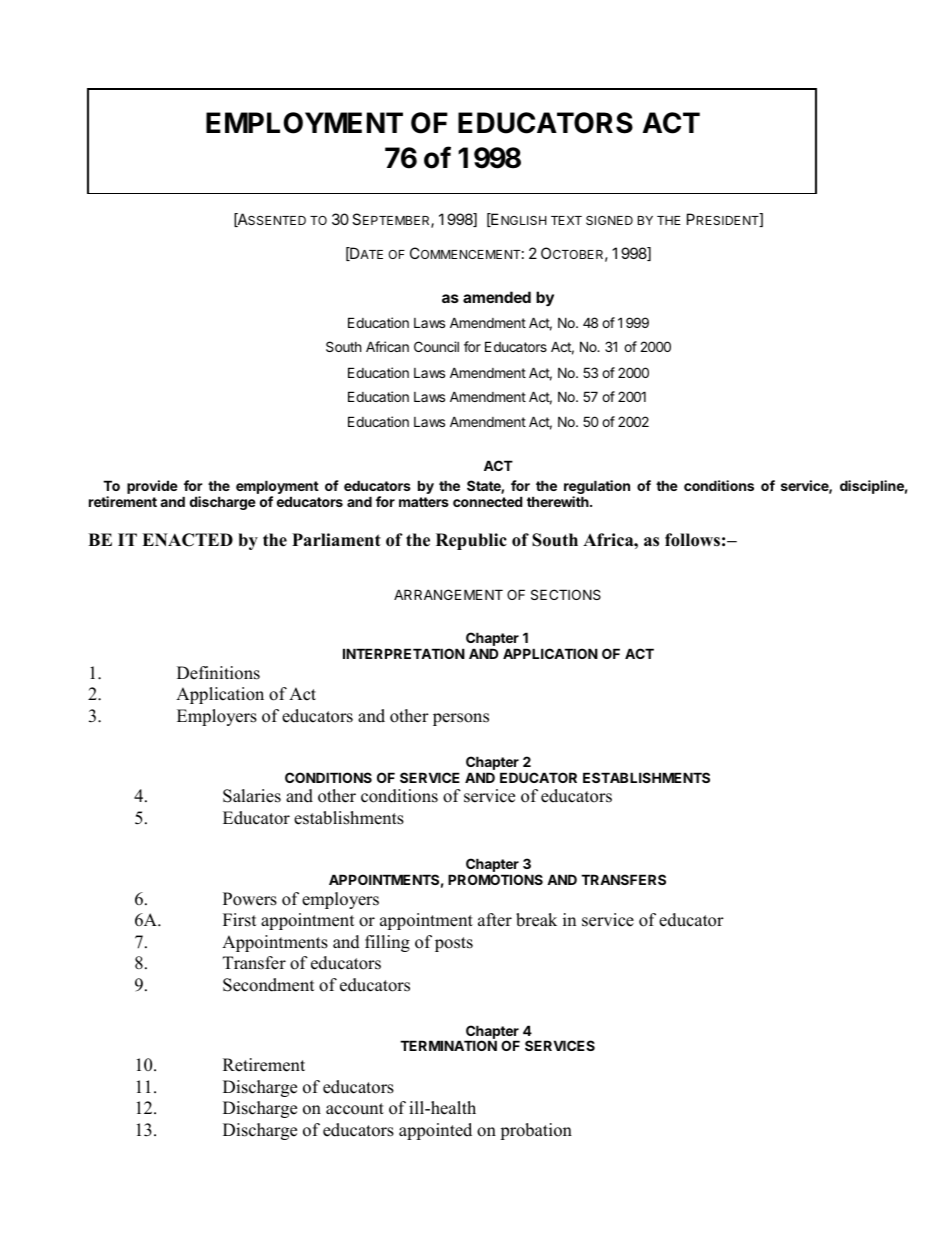  What do you see at coordinates (424, 502) in the screenshot?
I see `matters` at bounding box center [424, 502].
